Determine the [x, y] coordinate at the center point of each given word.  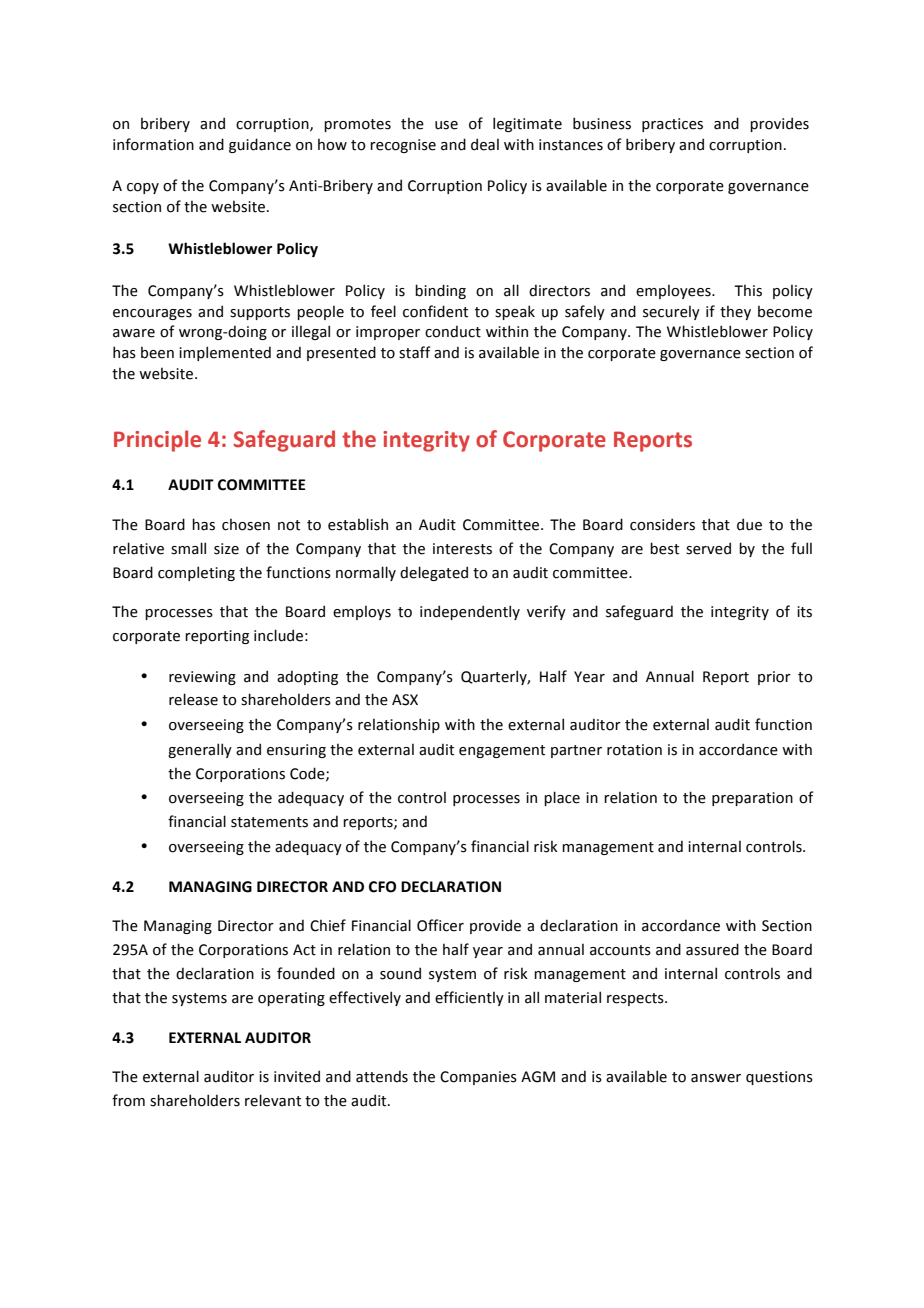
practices [672, 125]
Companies [478, 1078]
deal [485, 144]
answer [716, 1078]
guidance [260, 145]
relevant [273, 1100]
